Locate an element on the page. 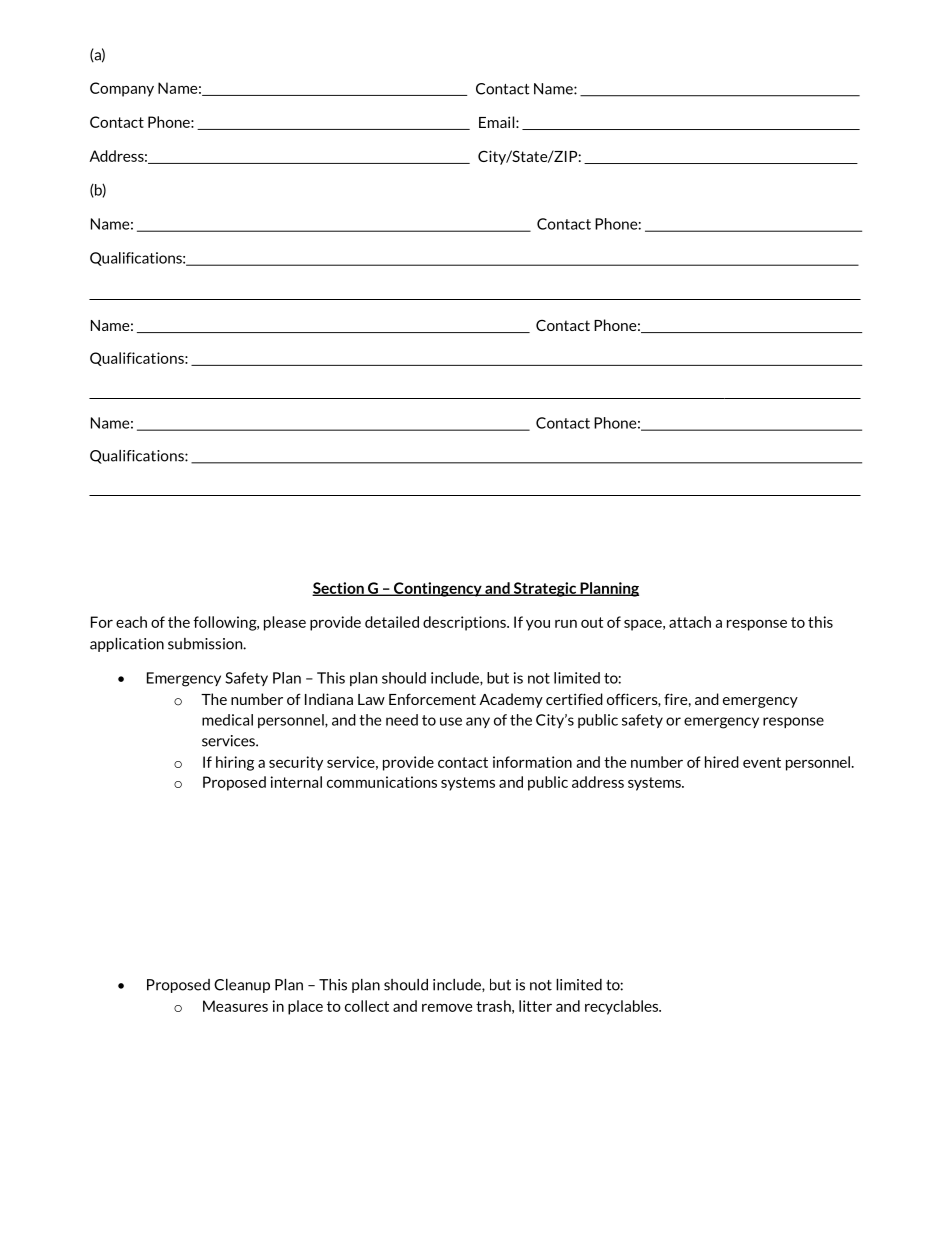 This page has width=952, height=1233. each is located at coordinates (131, 622).
